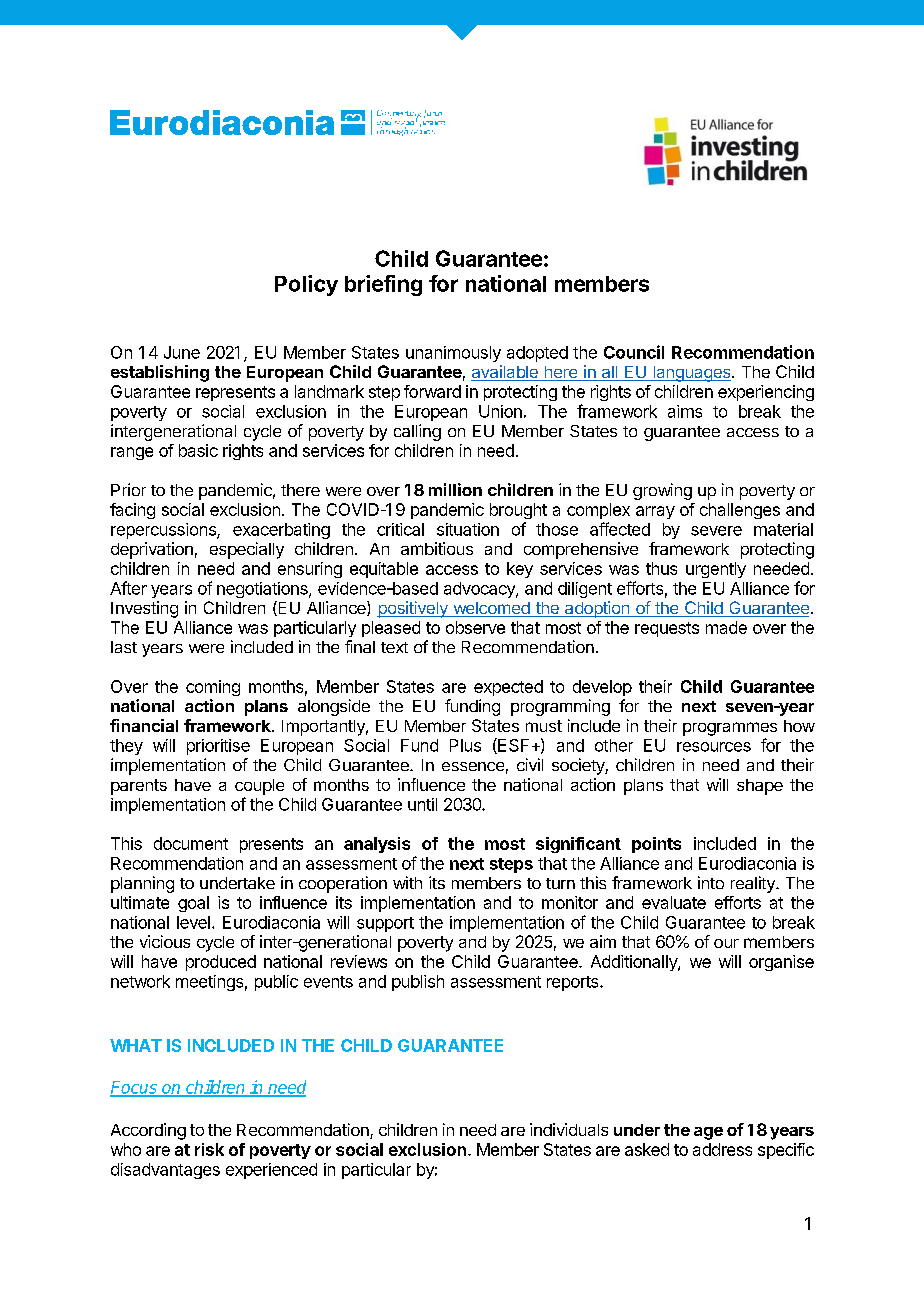  Describe the element at coordinates (722, 1149) in the image. I see `address` at that location.
